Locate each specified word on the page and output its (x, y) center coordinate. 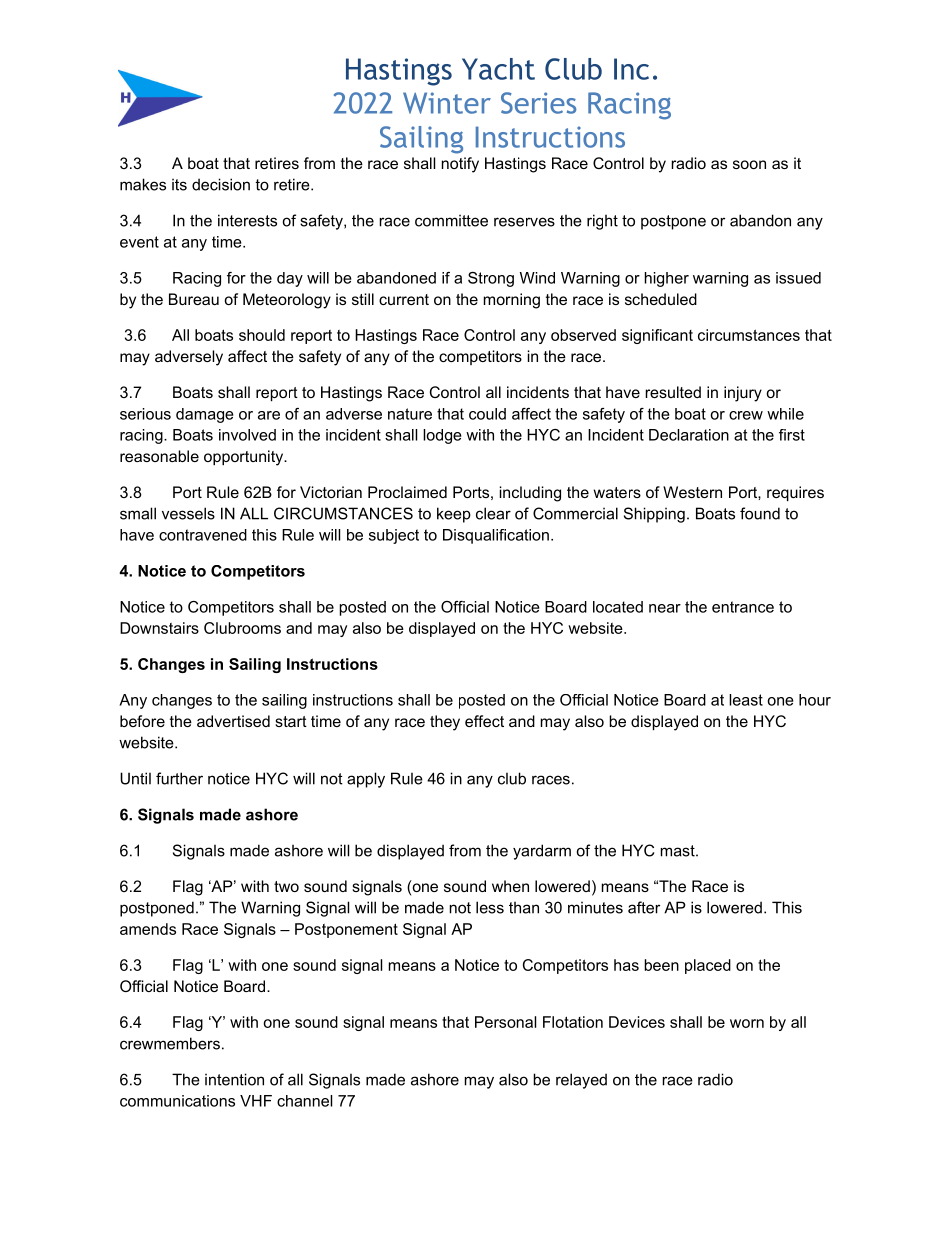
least (746, 700)
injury (743, 394)
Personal (505, 1022)
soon (749, 164)
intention (234, 1079)
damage (205, 415)
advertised (233, 721)
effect (484, 721)
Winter (447, 103)
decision (221, 184)
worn (747, 1023)
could (487, 414)
